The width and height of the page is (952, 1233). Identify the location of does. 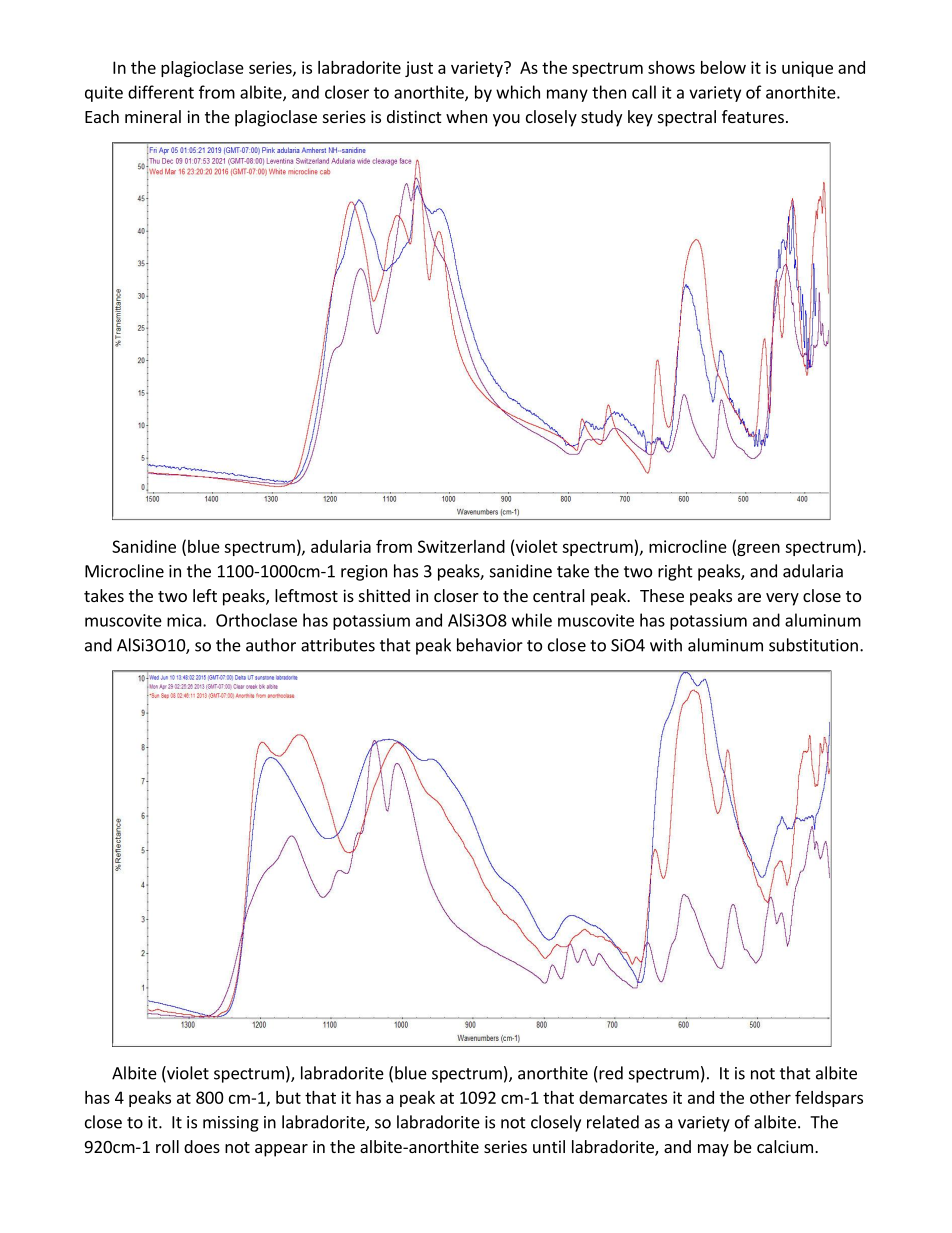
(202, 1146).
